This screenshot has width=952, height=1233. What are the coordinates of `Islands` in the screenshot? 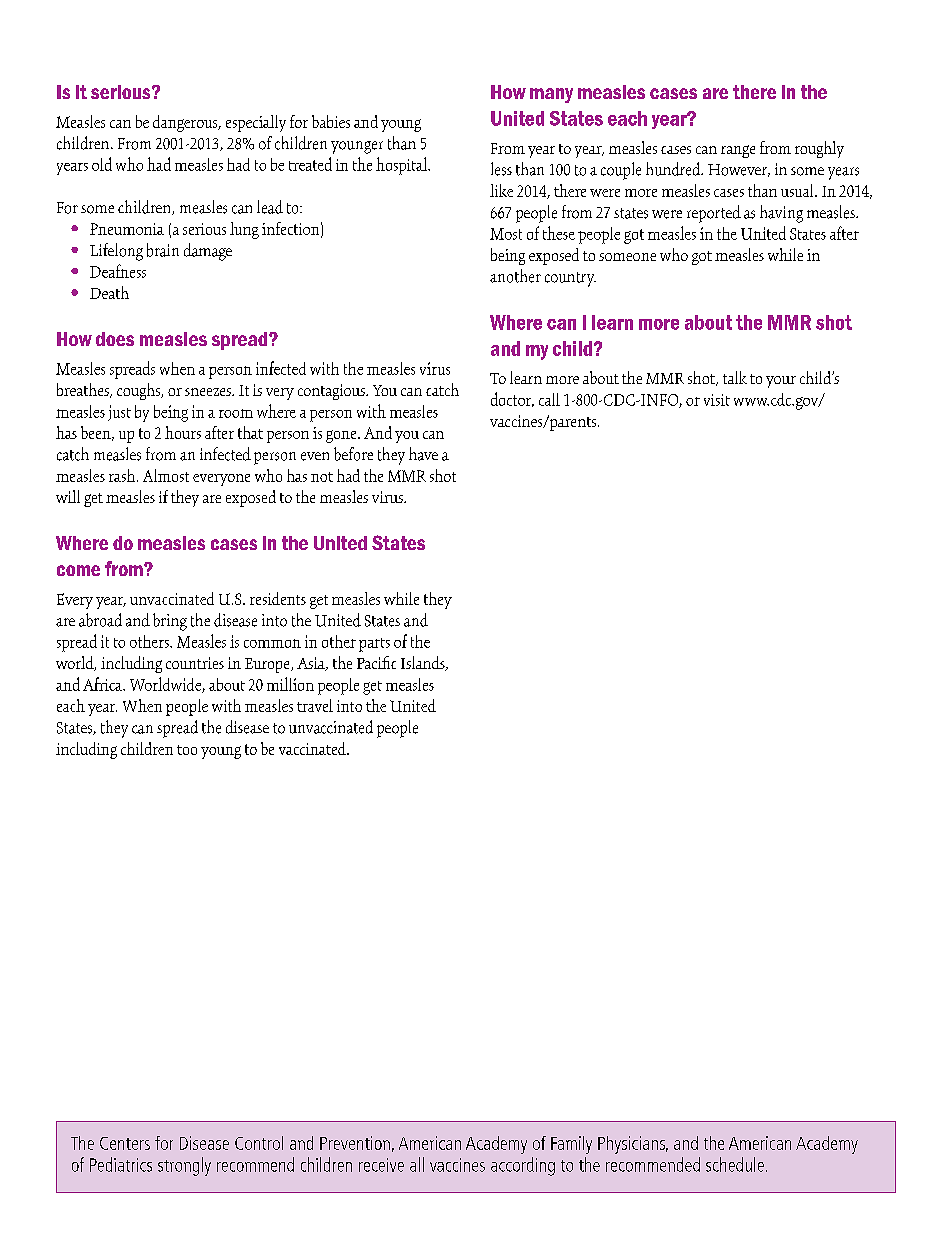 It's located at (424, 663).
